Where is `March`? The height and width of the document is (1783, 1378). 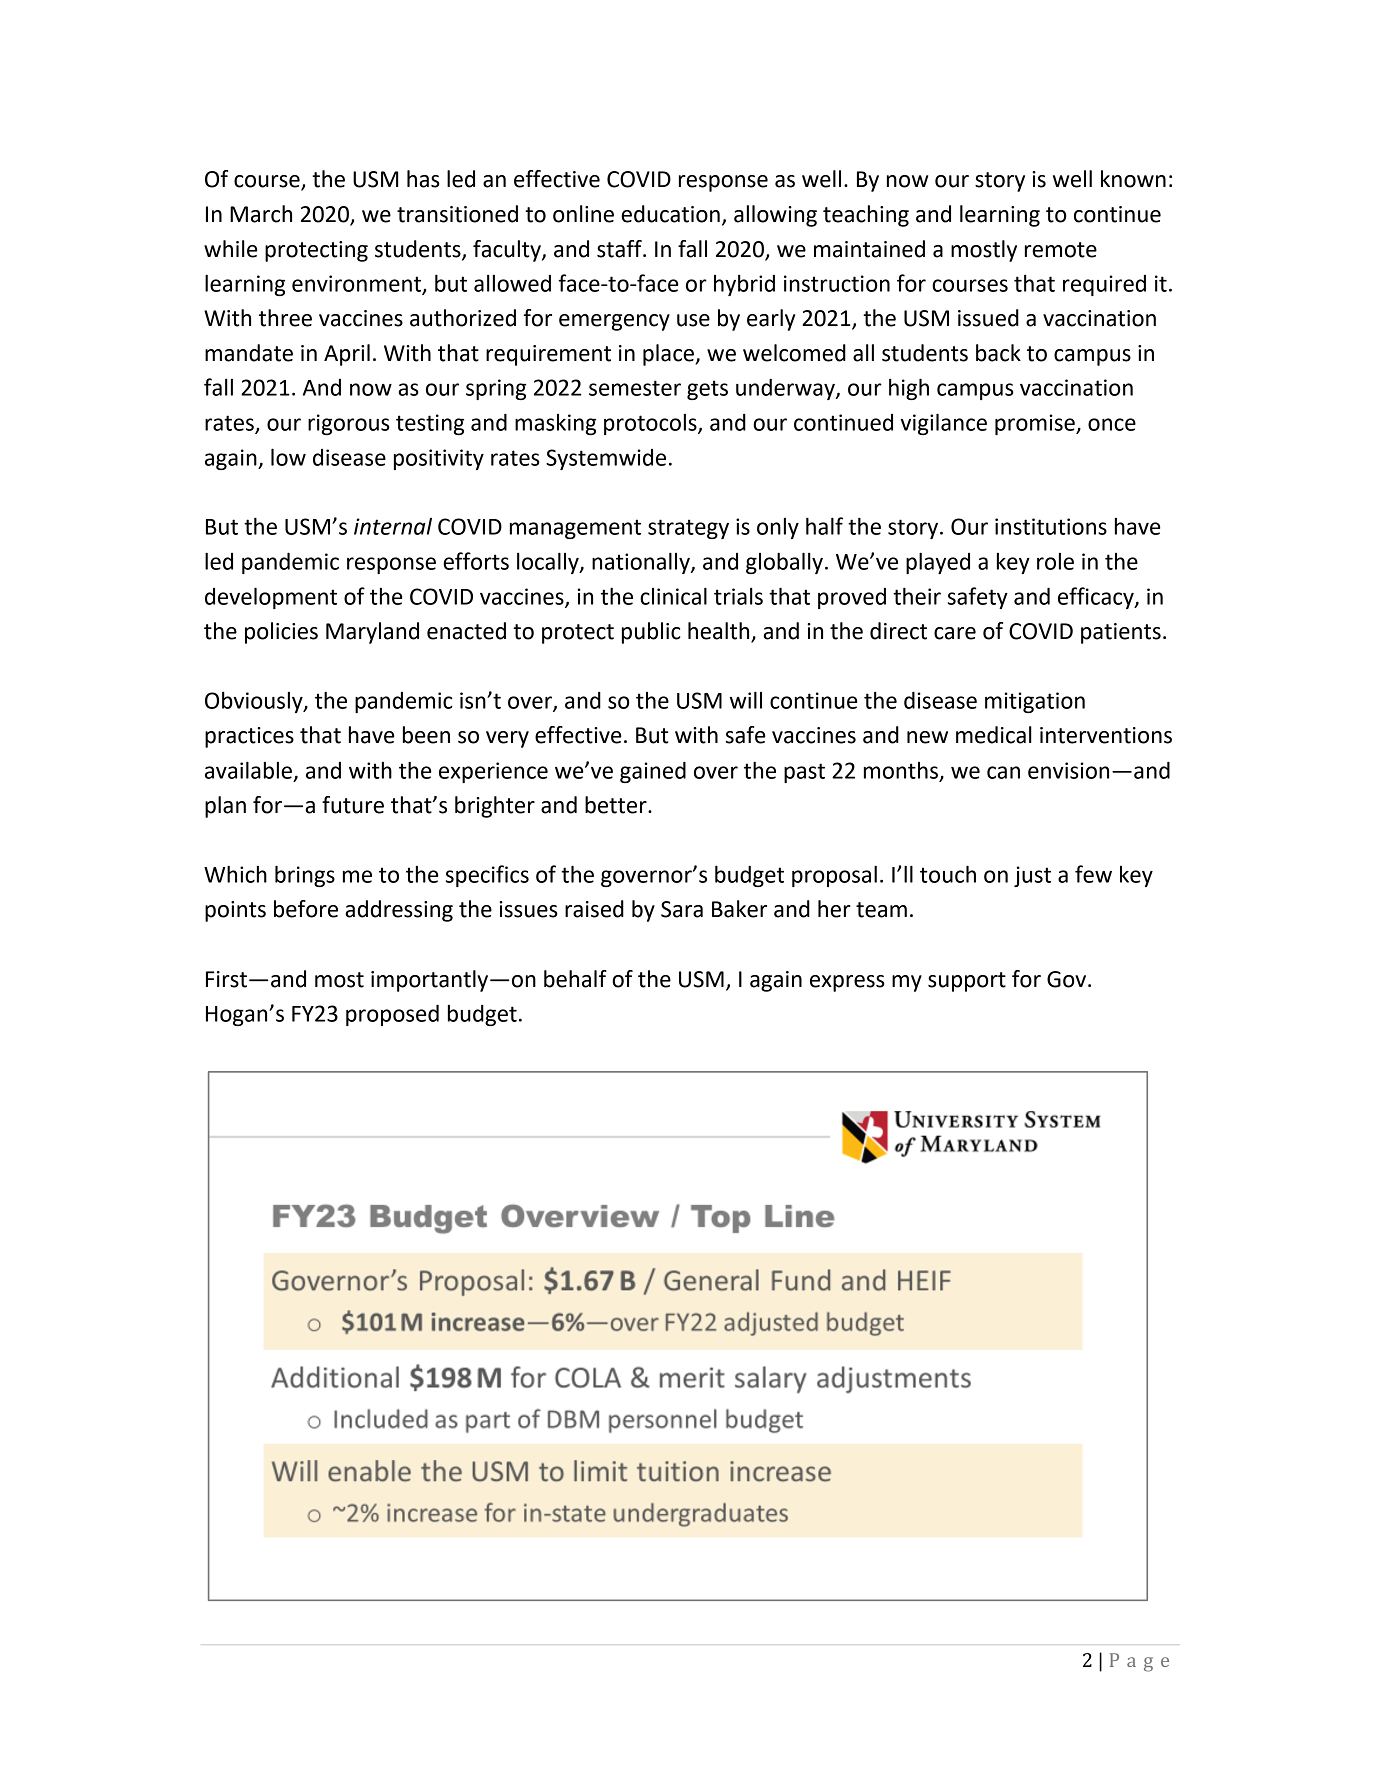 March is located at coordinates (261, 214).
